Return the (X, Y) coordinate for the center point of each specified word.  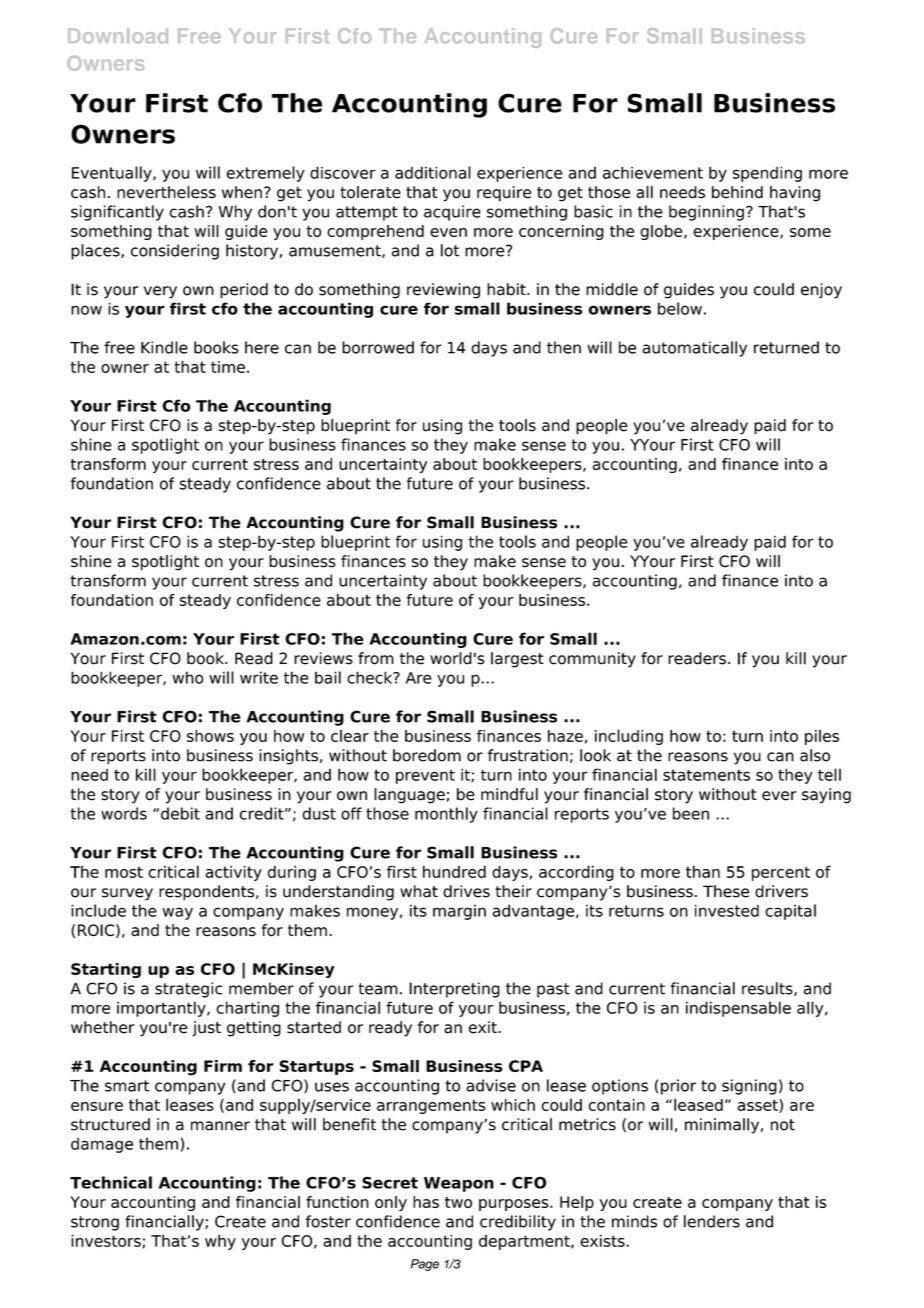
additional (433, 172)
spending (767, 174)
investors (107, 1241)
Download (118, 36)
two (458, 1202)
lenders (712, 1221)
